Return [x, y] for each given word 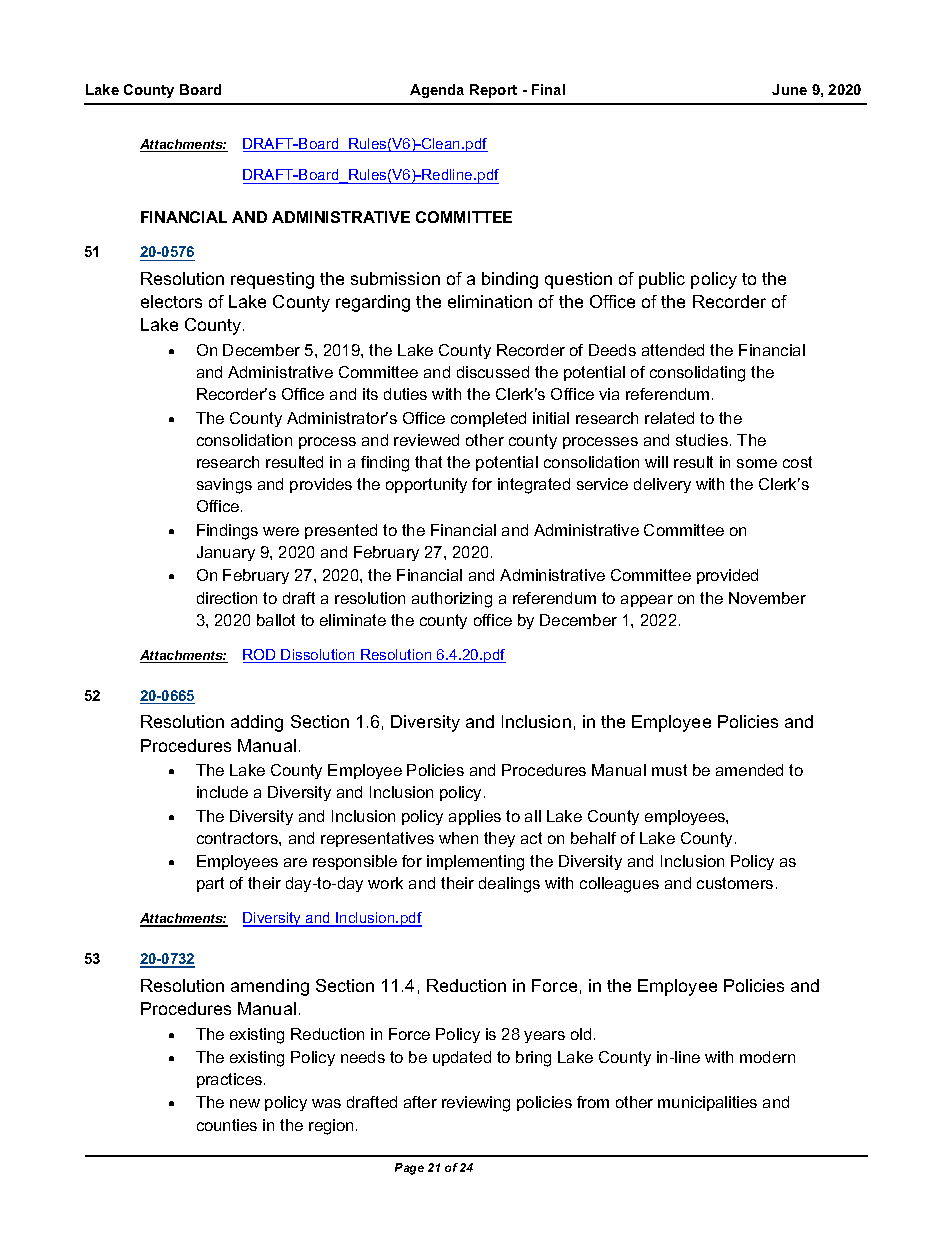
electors [171, 301]
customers [735, 883]
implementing [475, 863]
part [210, 884]
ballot [276, 620]
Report [493, 91]
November [767, 598]
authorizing [452, 600]
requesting [272, 280]
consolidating [697, 374]
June [789, 89]
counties [227, 1125]
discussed [493, 372]
